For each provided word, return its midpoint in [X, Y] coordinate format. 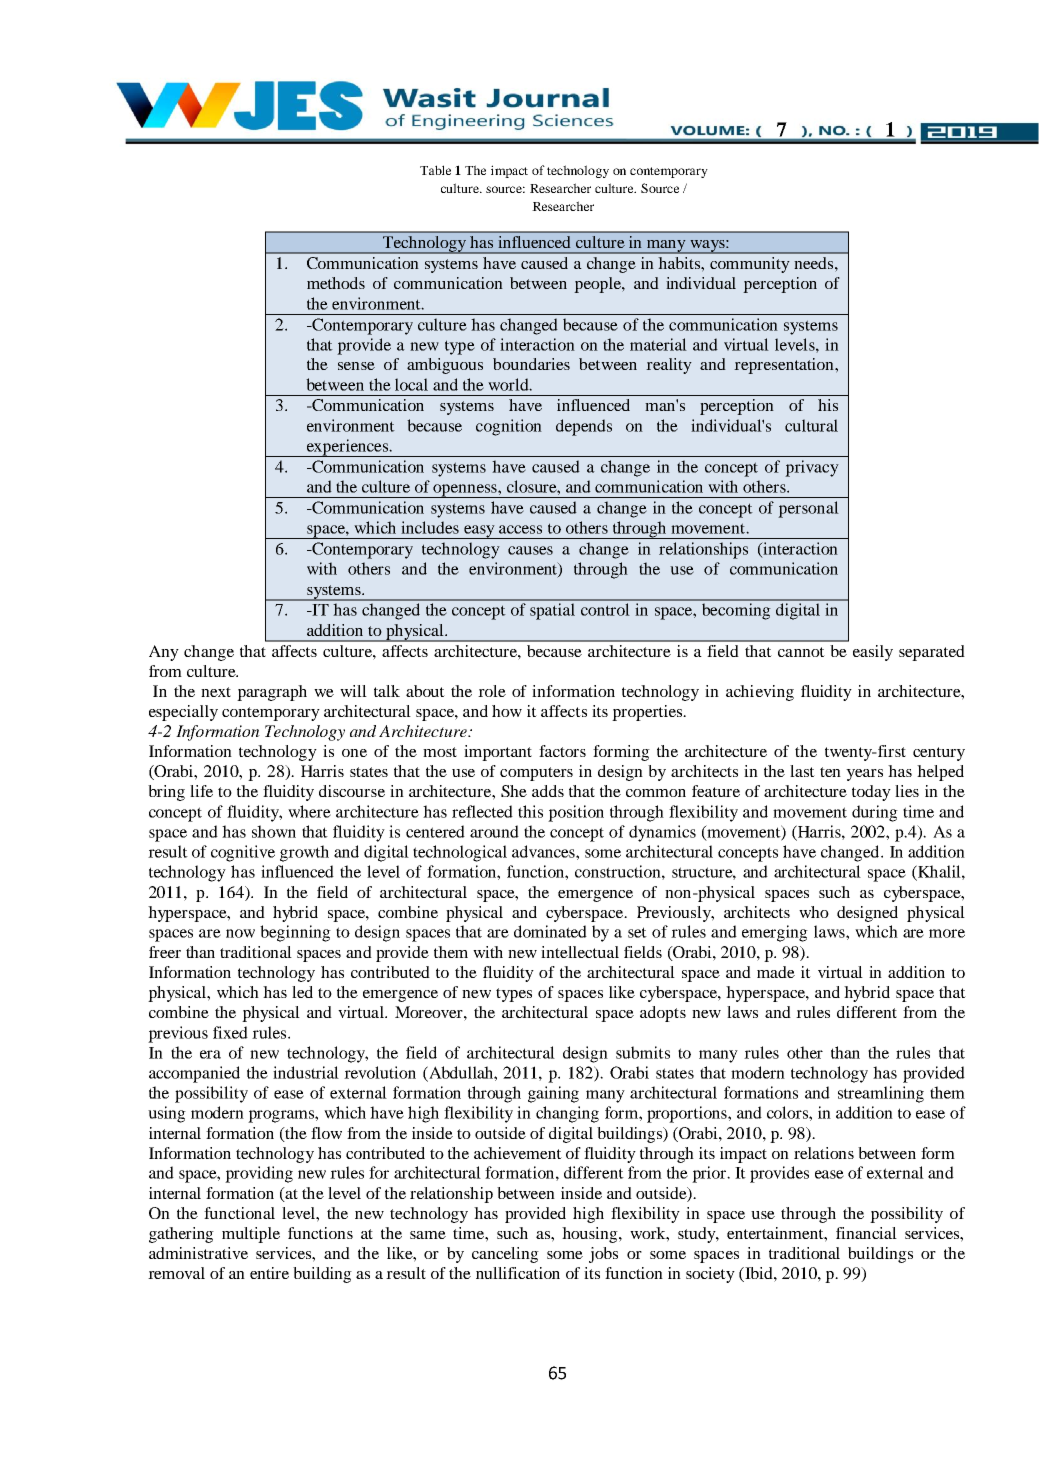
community [750, 265]
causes [530, 550]
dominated [550, 931]
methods [336, 283]
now [240, 933]
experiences [347, 448]
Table [435, 170]
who [814, 912]
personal [808, 509]
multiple [251, 1235]
